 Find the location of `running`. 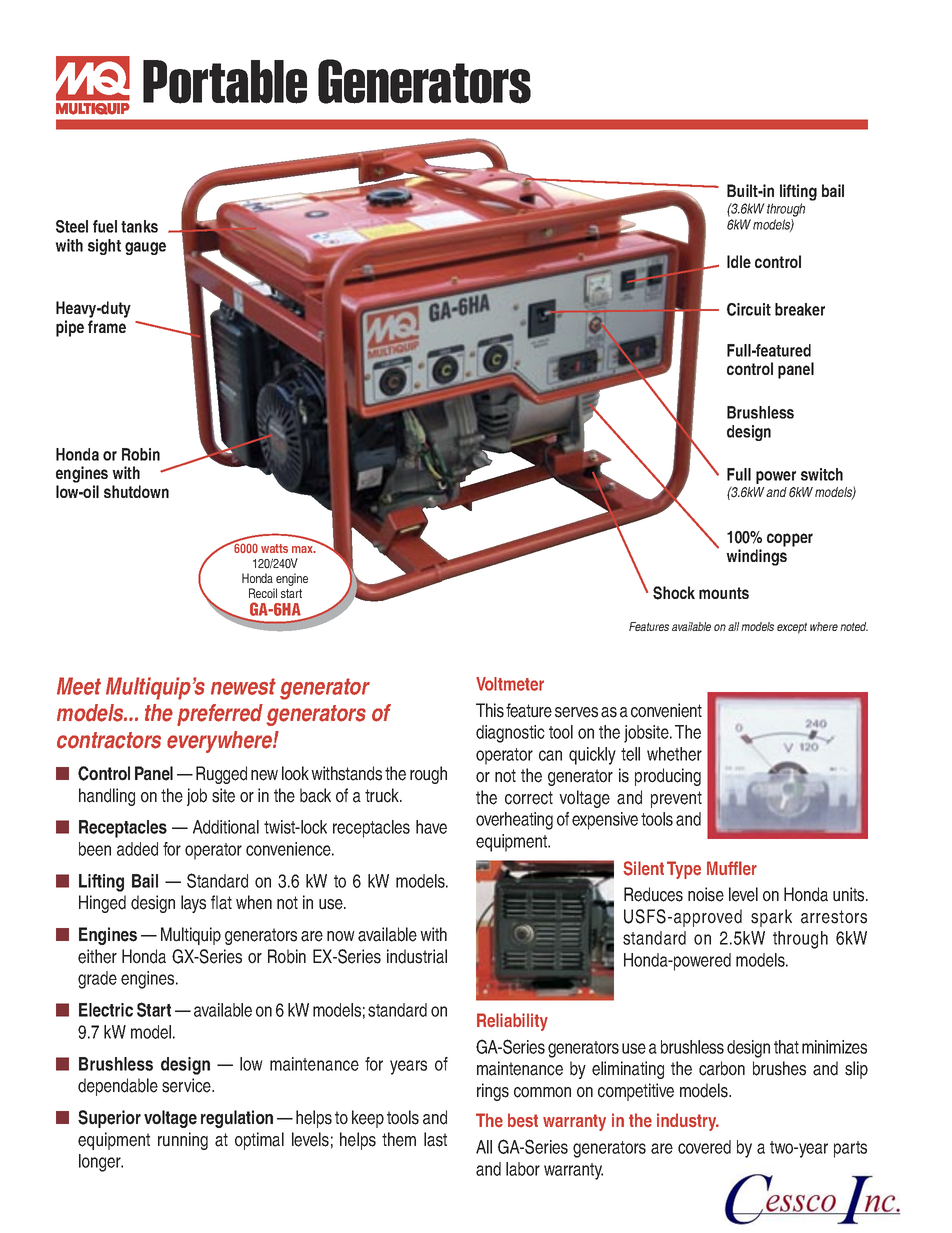

running is located at coordinates (183, 1141).
